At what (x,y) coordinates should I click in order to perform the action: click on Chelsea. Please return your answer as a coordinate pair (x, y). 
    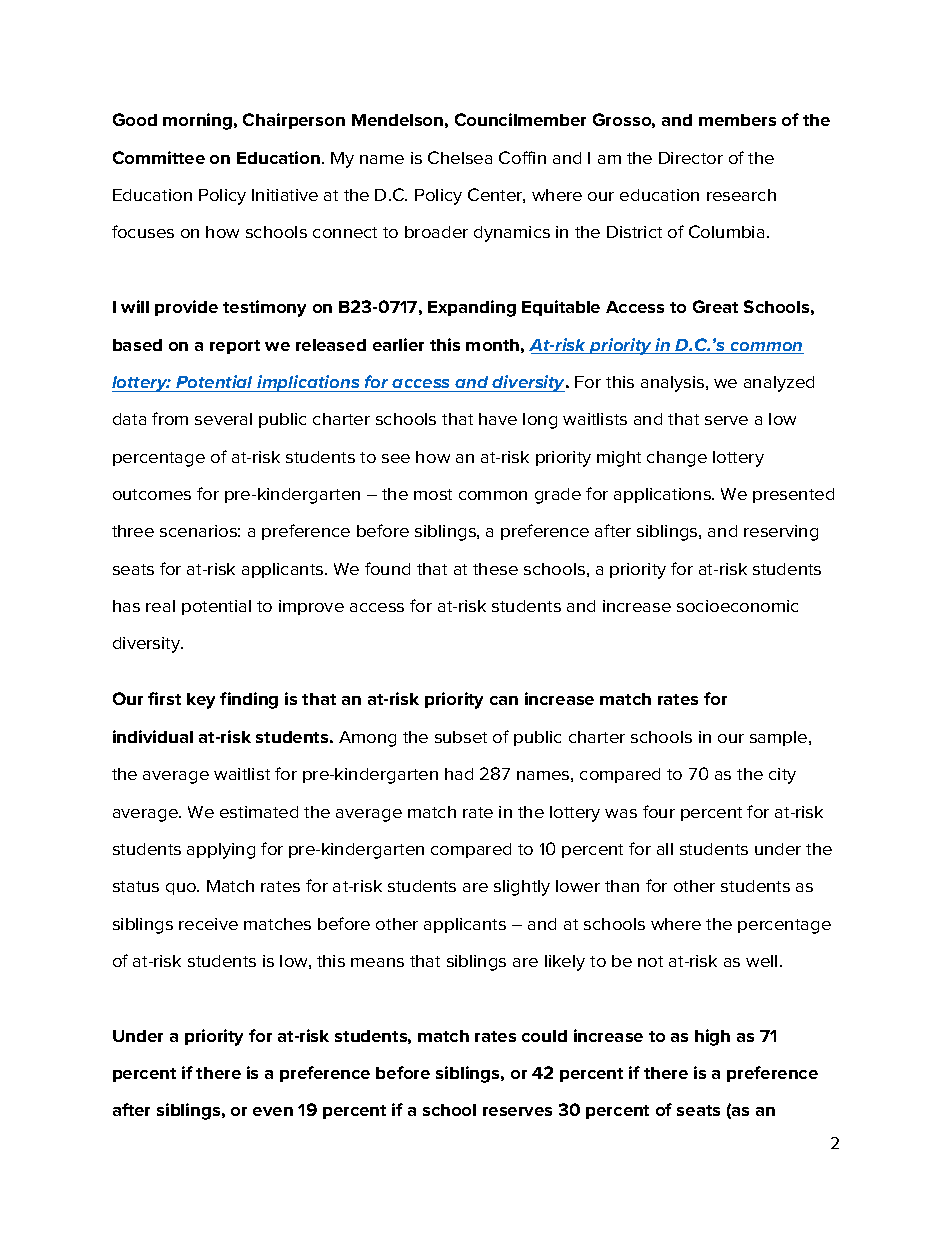
    Looking at the image, I should click on (460, 157).
